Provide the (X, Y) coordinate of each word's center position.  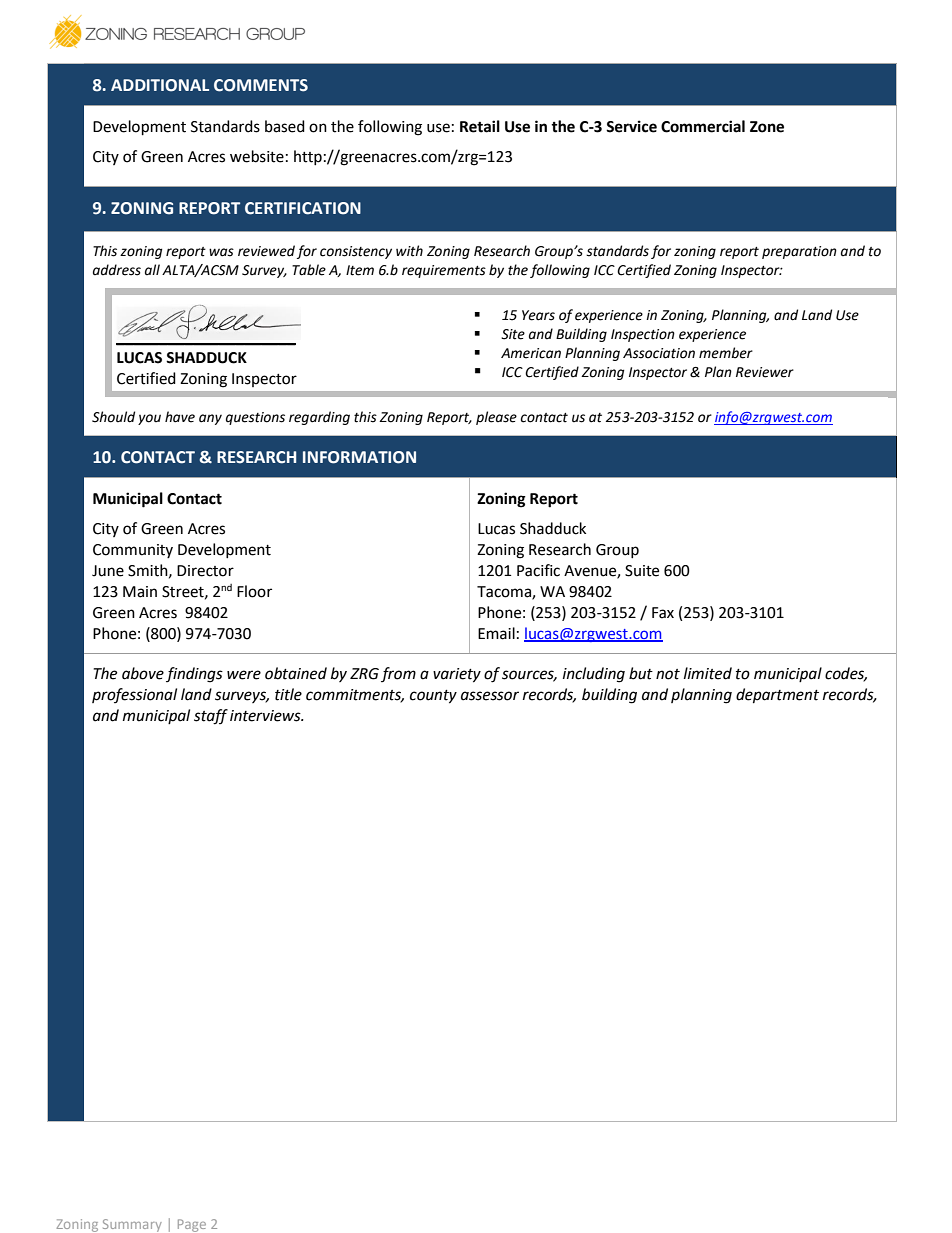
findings (194, 675)
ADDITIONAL (160, 85)
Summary (132, 1225)
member (726, 353)
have (180, 417)
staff (211, 717)
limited (708, 673)
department (777, 696)
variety (457, 675)
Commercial (703, 126)
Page (192, 1225)
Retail (480, 126)
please (496, 418)
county (433, 697)
